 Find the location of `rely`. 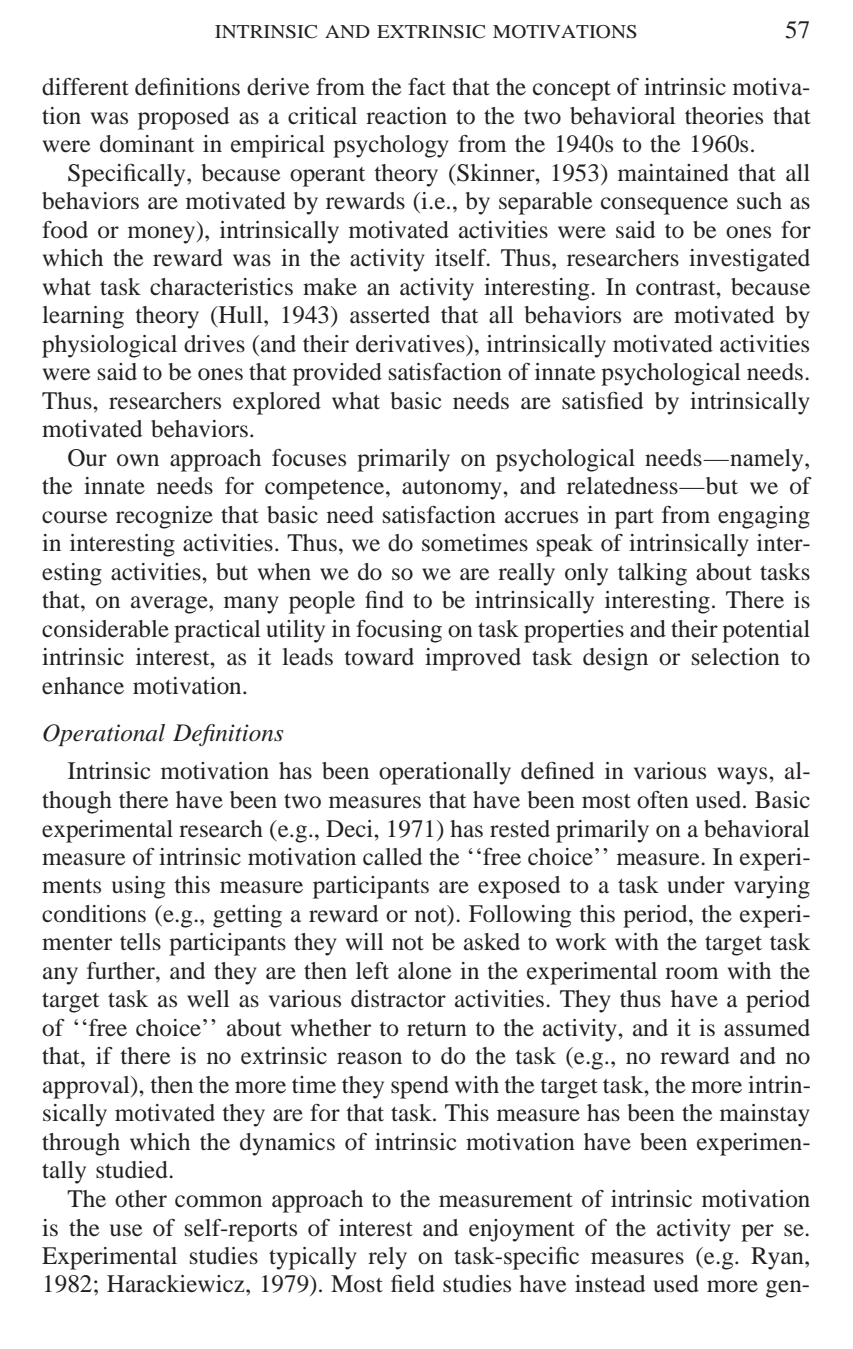

rely is located at coordinates (387, 1258).
